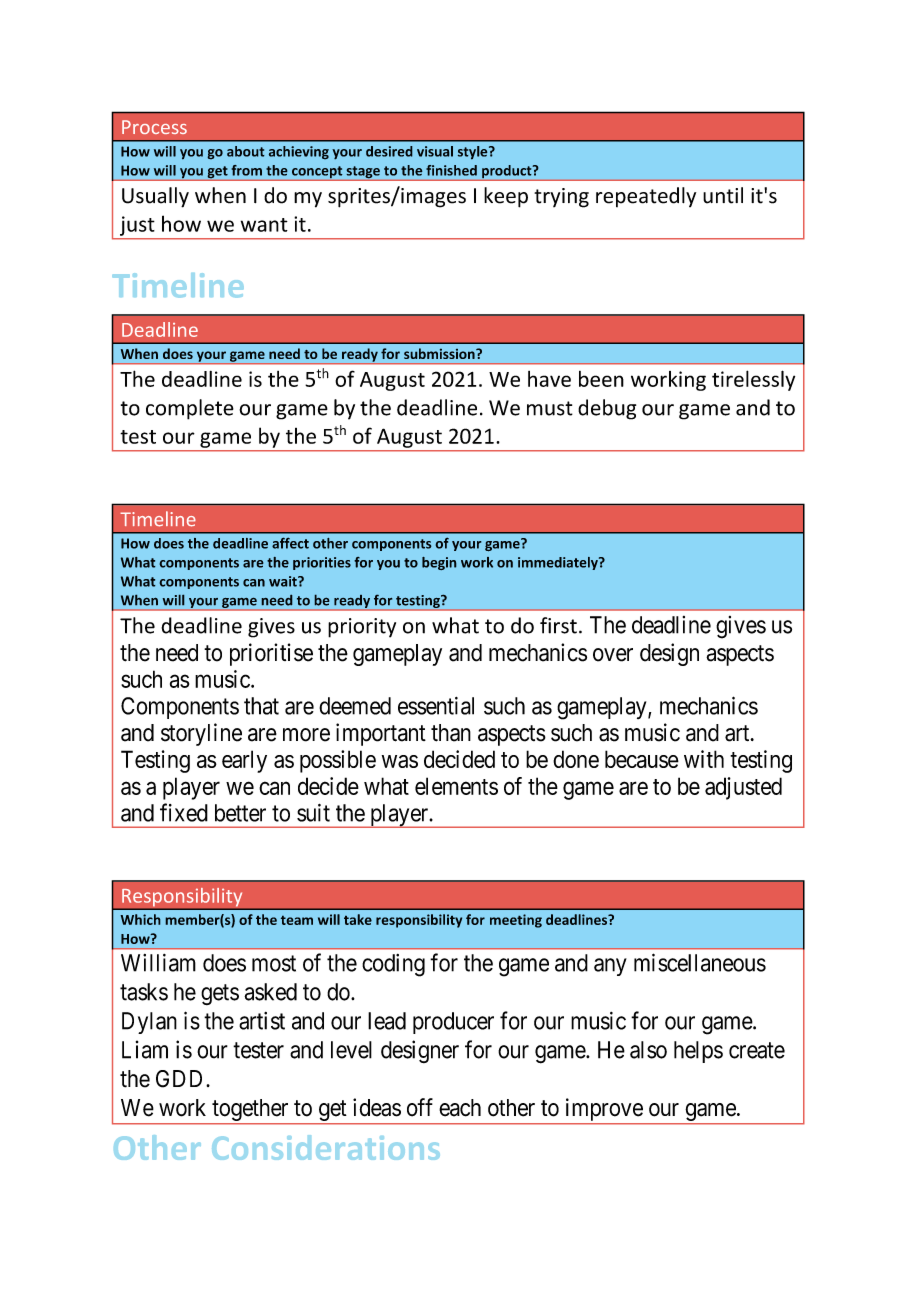 This page has width=924, height=1308. Describe the element at coordinates (246, 151) in the page. I see `about` at that location.
